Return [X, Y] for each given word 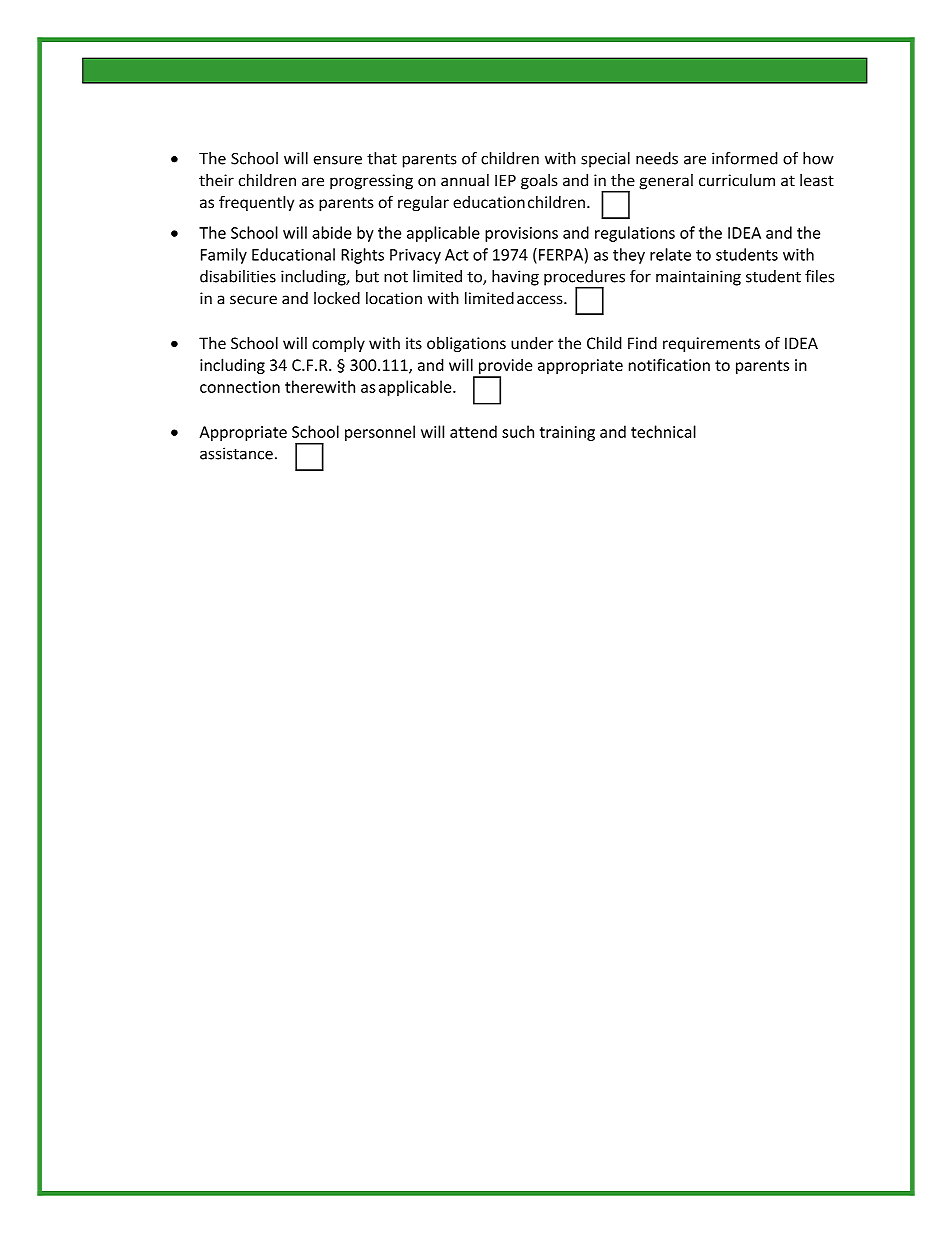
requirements [711, 344]
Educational [293, 254]
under [532, 343]
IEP [505, 180]
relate [670, 254]
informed [745, 158]
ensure [338, 160]
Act [457, 255]
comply [338, 344]
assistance [236, 453]
